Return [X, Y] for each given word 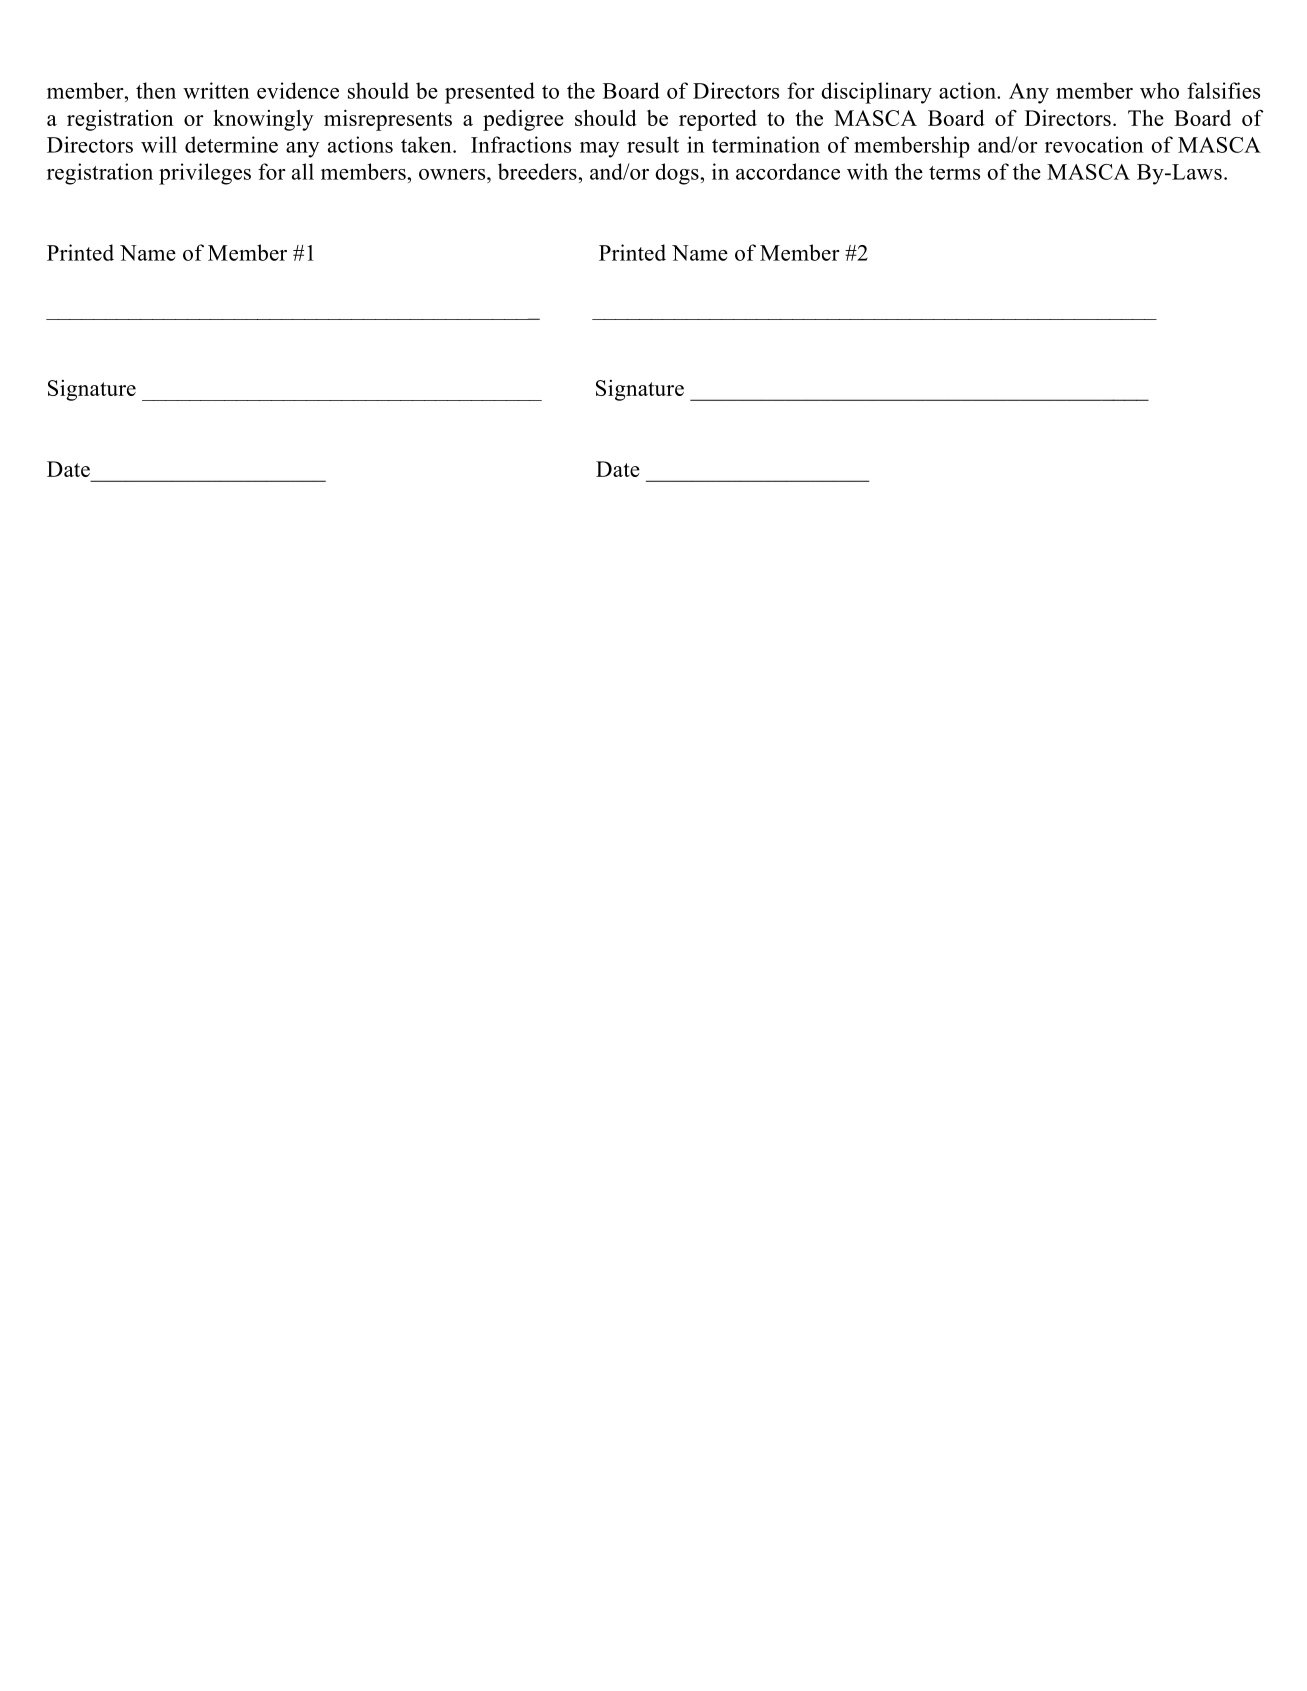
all [303, 171]
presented [490, 93]
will [159, 144]
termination [766, 144]
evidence [298, 90]
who [1159, 90]
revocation [1094, 144]
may [599, 150]
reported [718, 120]
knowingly [263, 120]
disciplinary [876, 93]
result [653, 144]
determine [231, 144]
